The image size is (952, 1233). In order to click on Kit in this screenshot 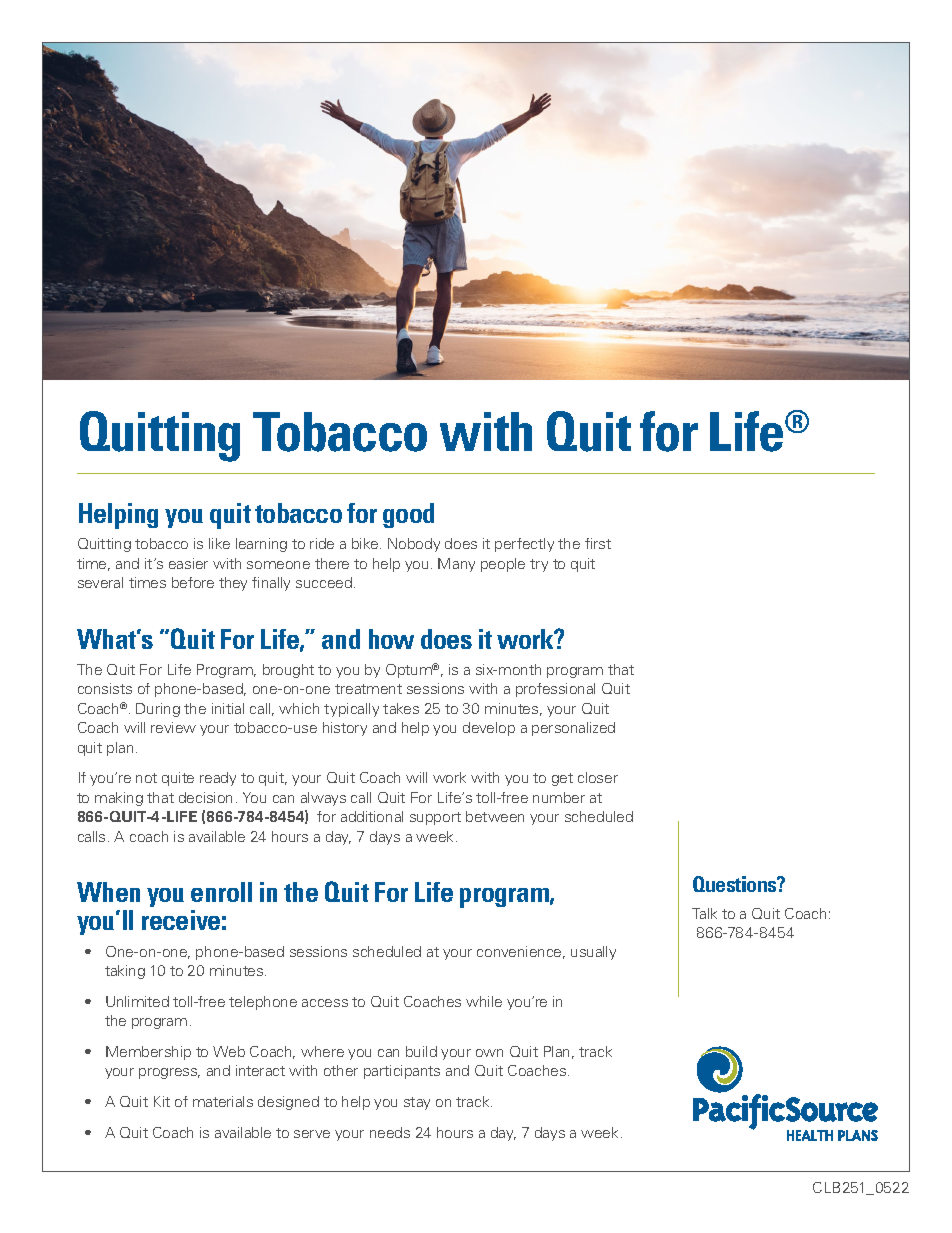, I will do `click(162, 1101)`.
